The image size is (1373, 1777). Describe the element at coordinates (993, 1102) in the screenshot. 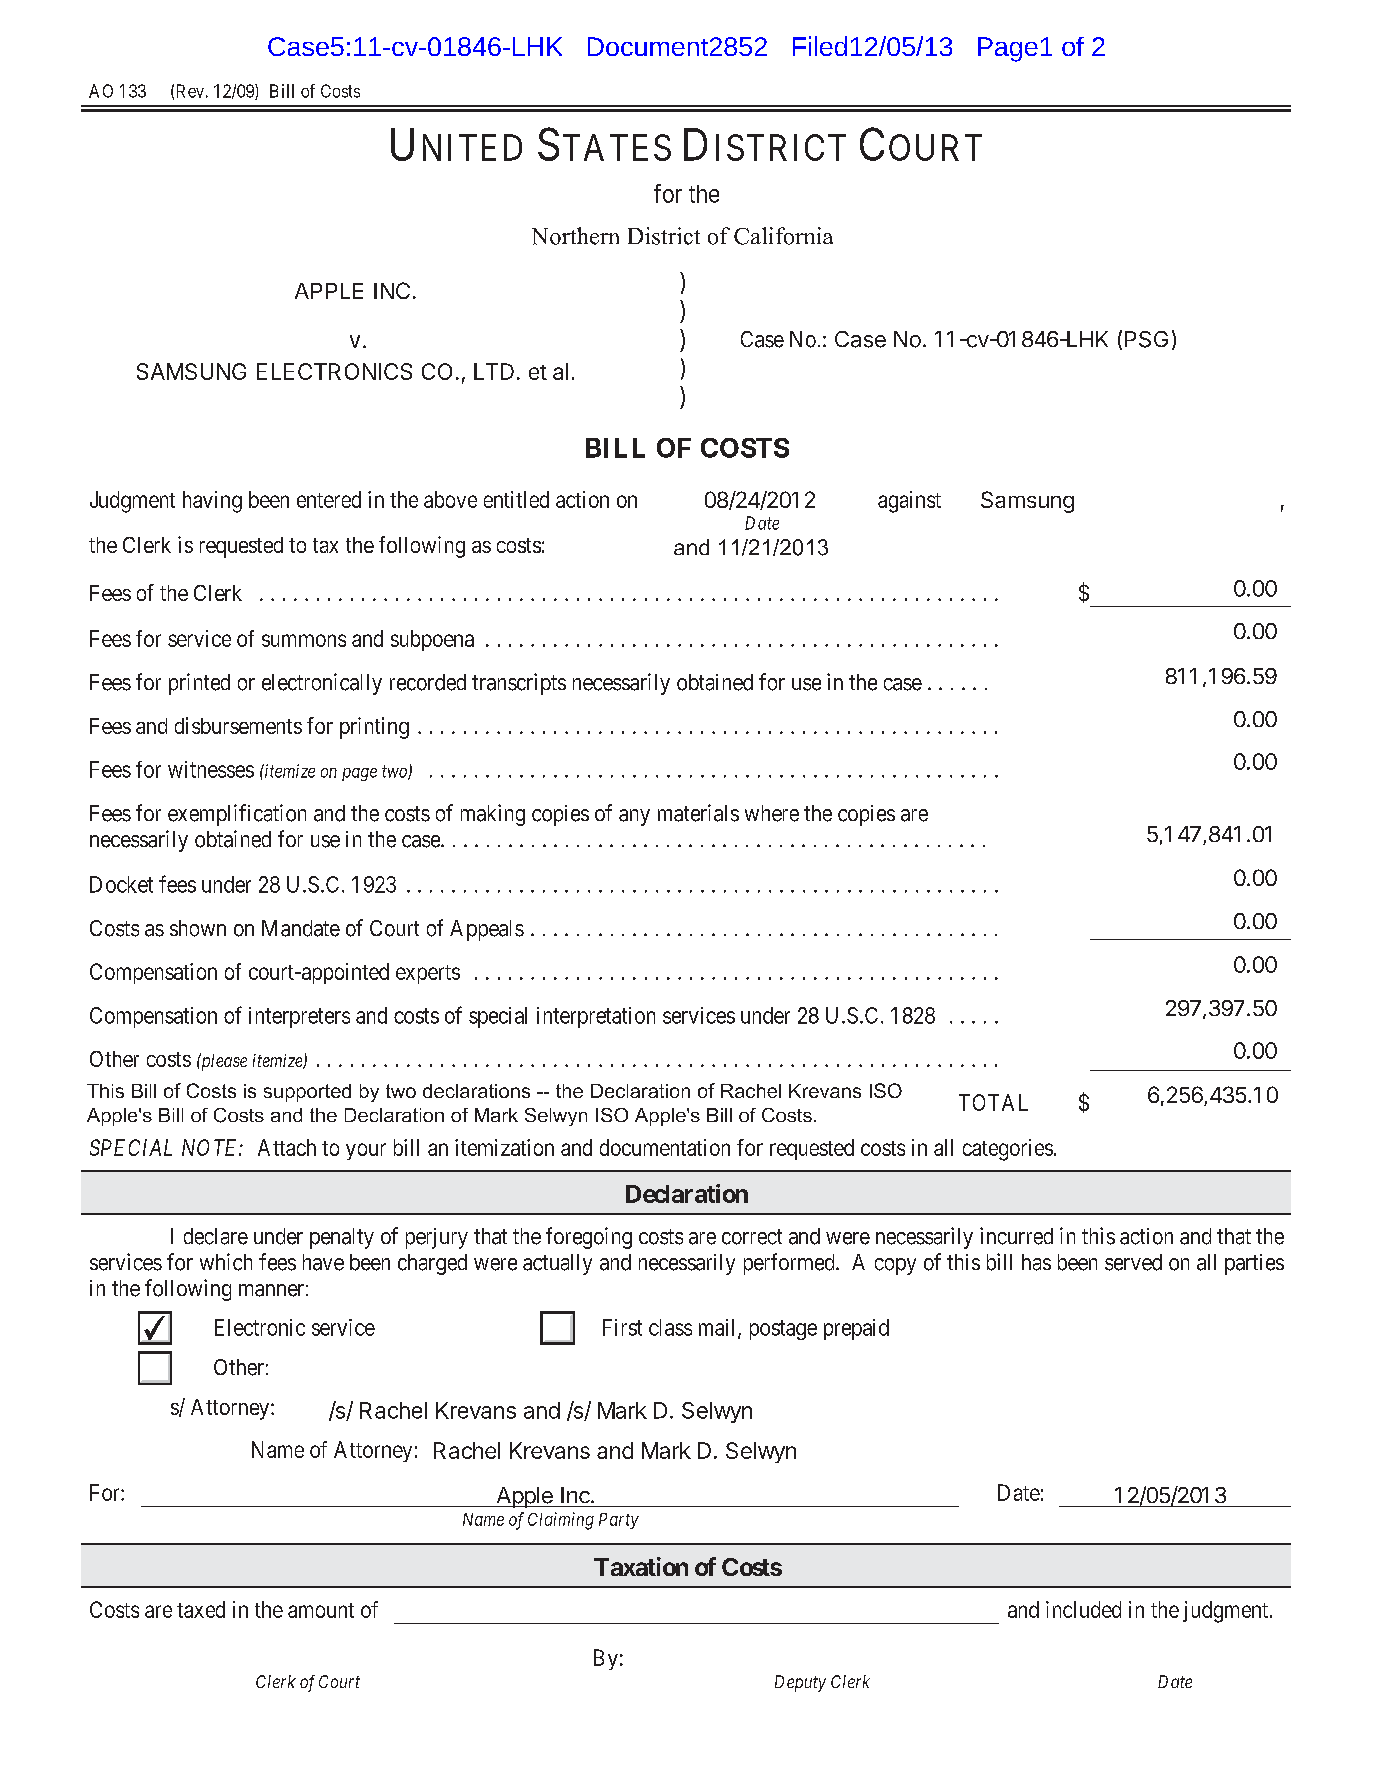

I see `TOTAL` at that location.
